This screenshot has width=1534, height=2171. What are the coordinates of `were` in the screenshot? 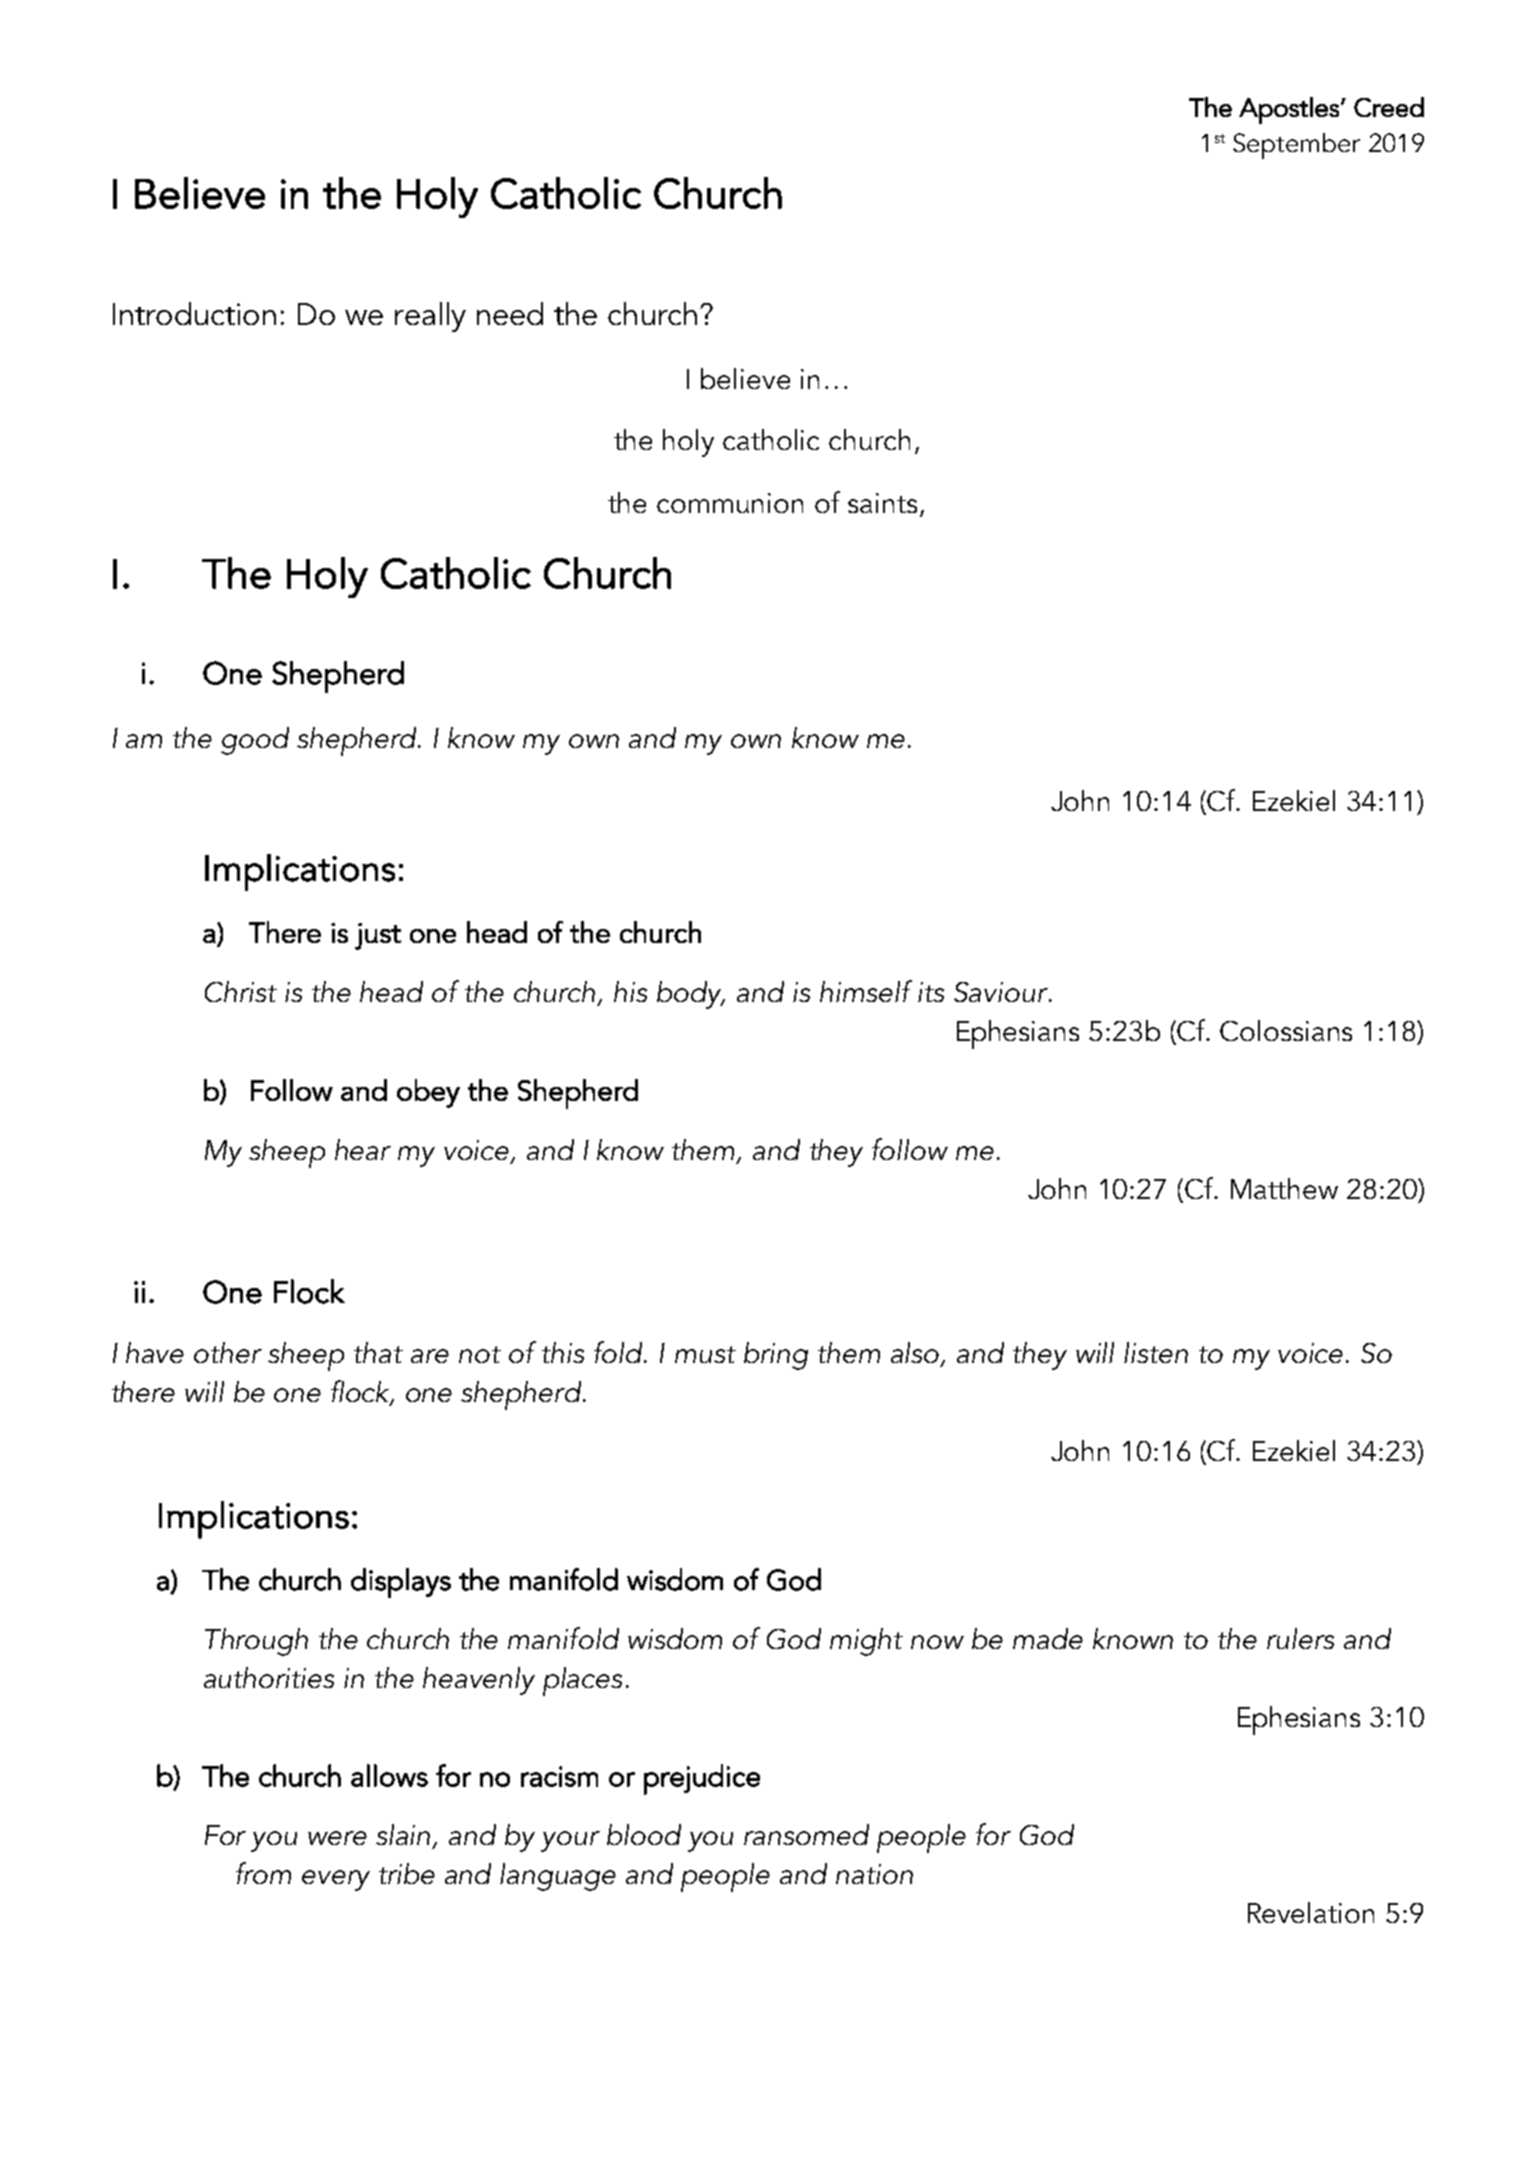 It's located at (337, 1838).
